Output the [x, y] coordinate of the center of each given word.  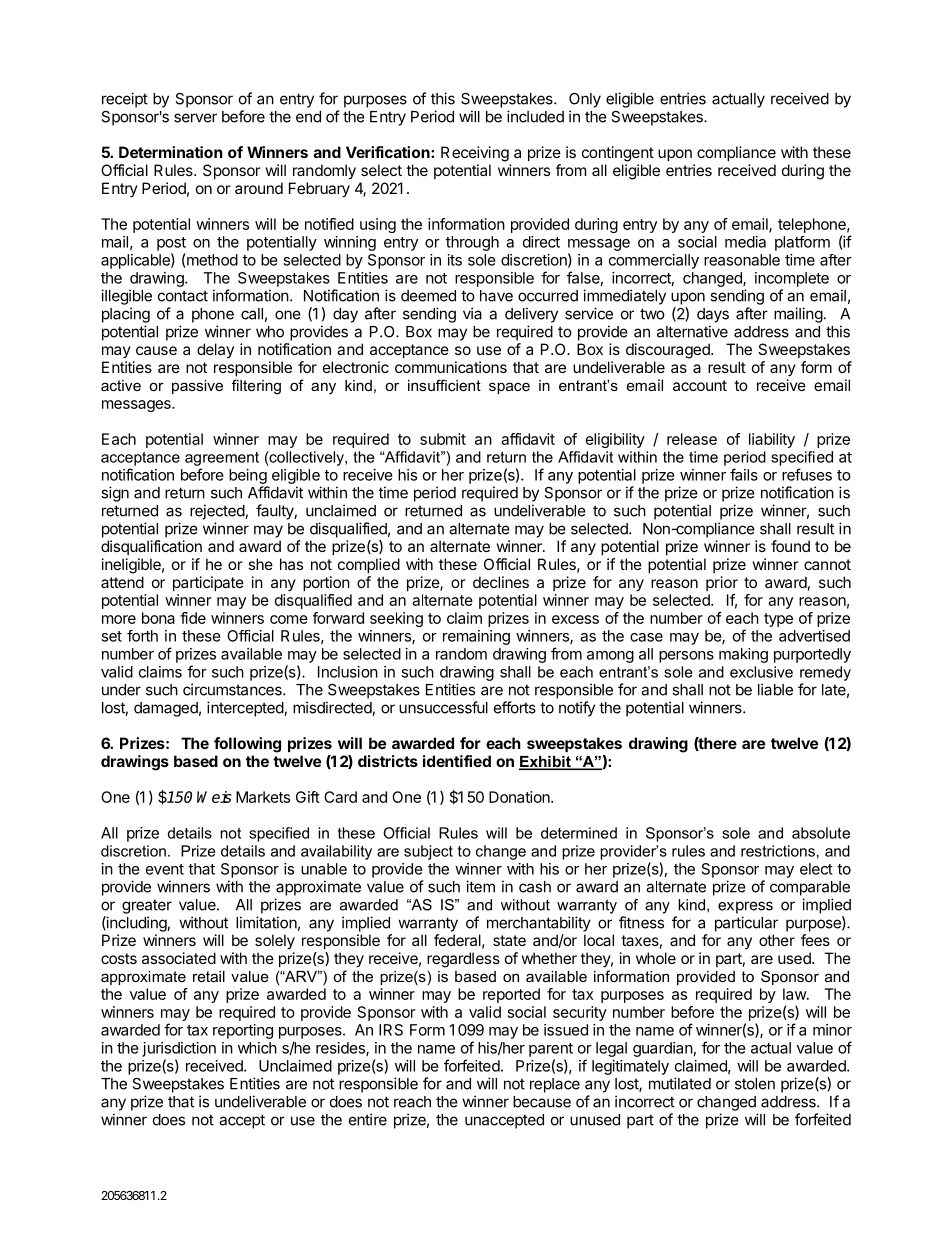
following [247, 745]
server [195, 118]
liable [775, 689]
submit [443, 439]
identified [457, 761]
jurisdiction [179, 1049]
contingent [618, 154]
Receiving [475, 154]
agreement [222, 459]
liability [772, 440]
